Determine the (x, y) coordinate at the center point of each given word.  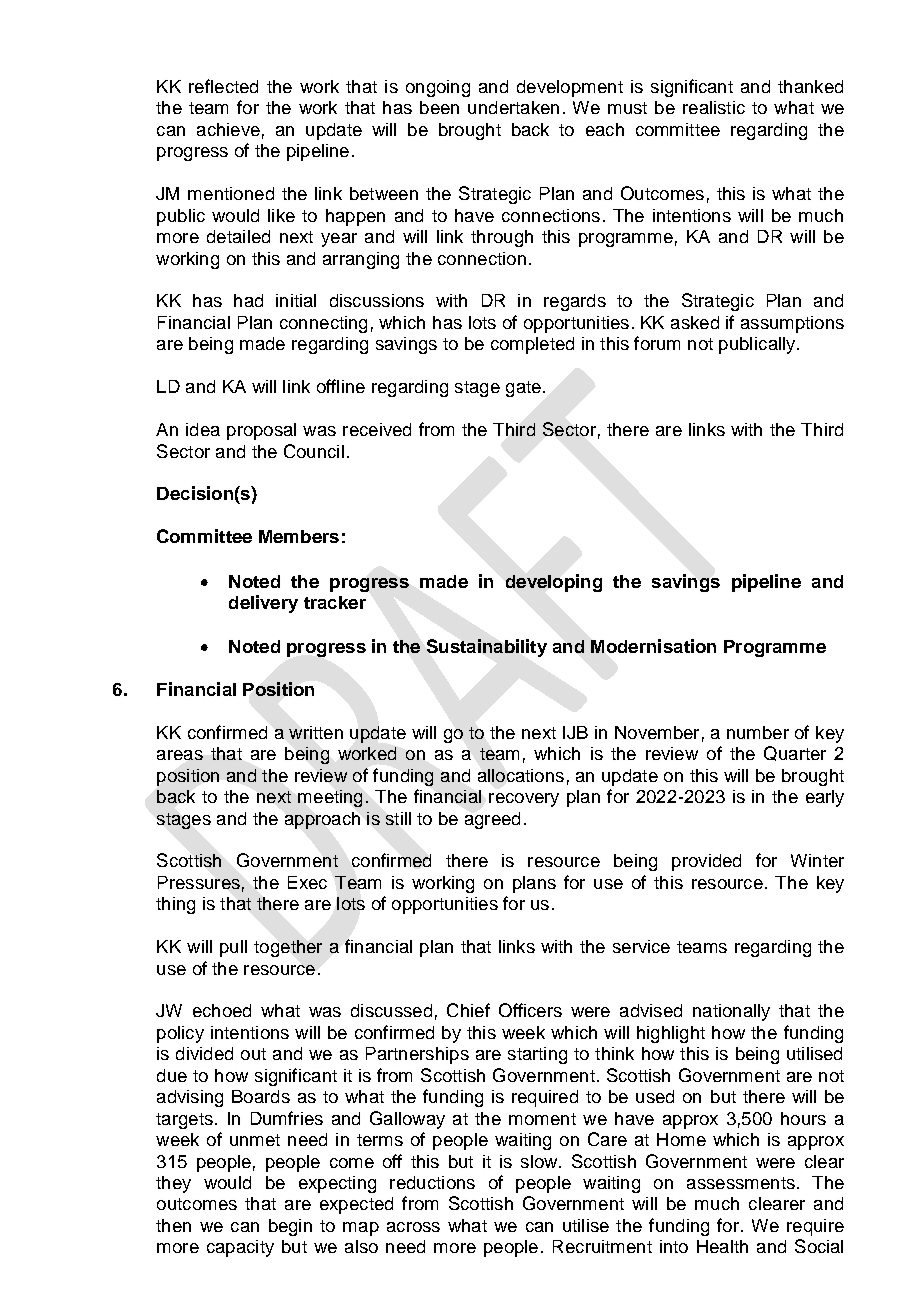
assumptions (792, 324)
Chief (468, 1010)
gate (523, 389)
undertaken (513, 107)
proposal (261, 431)
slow (540, 1161)
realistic (714, 107)
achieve (228, 129)
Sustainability (487, 648)
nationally (731, 1012)
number (758, 732)
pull (233, 948)
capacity (240, 1248)
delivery (263, 604)
